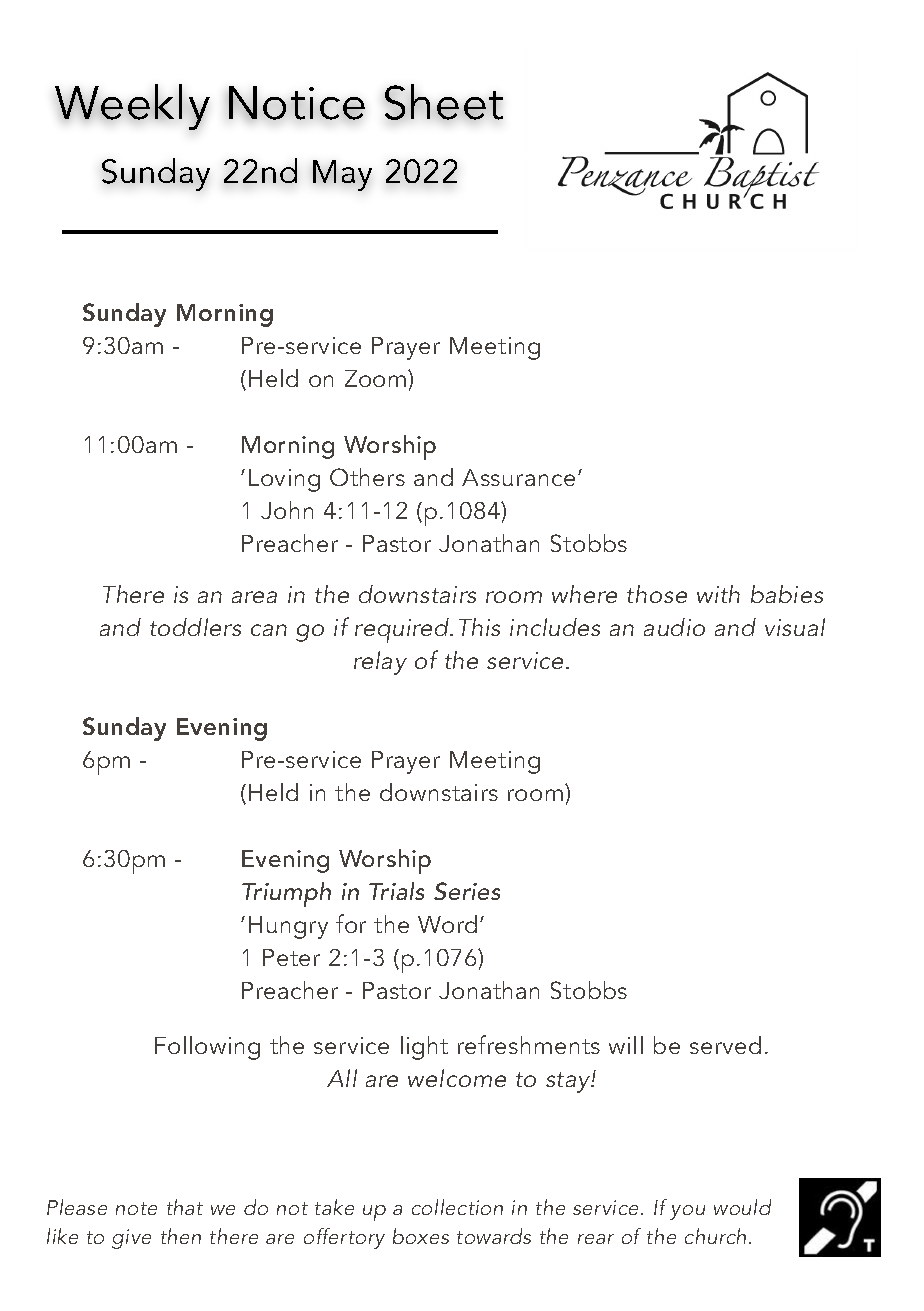 Image resolution: width=924 pixels, height=1311 pixels. I want to click on Assurance, so click(518, 477).
